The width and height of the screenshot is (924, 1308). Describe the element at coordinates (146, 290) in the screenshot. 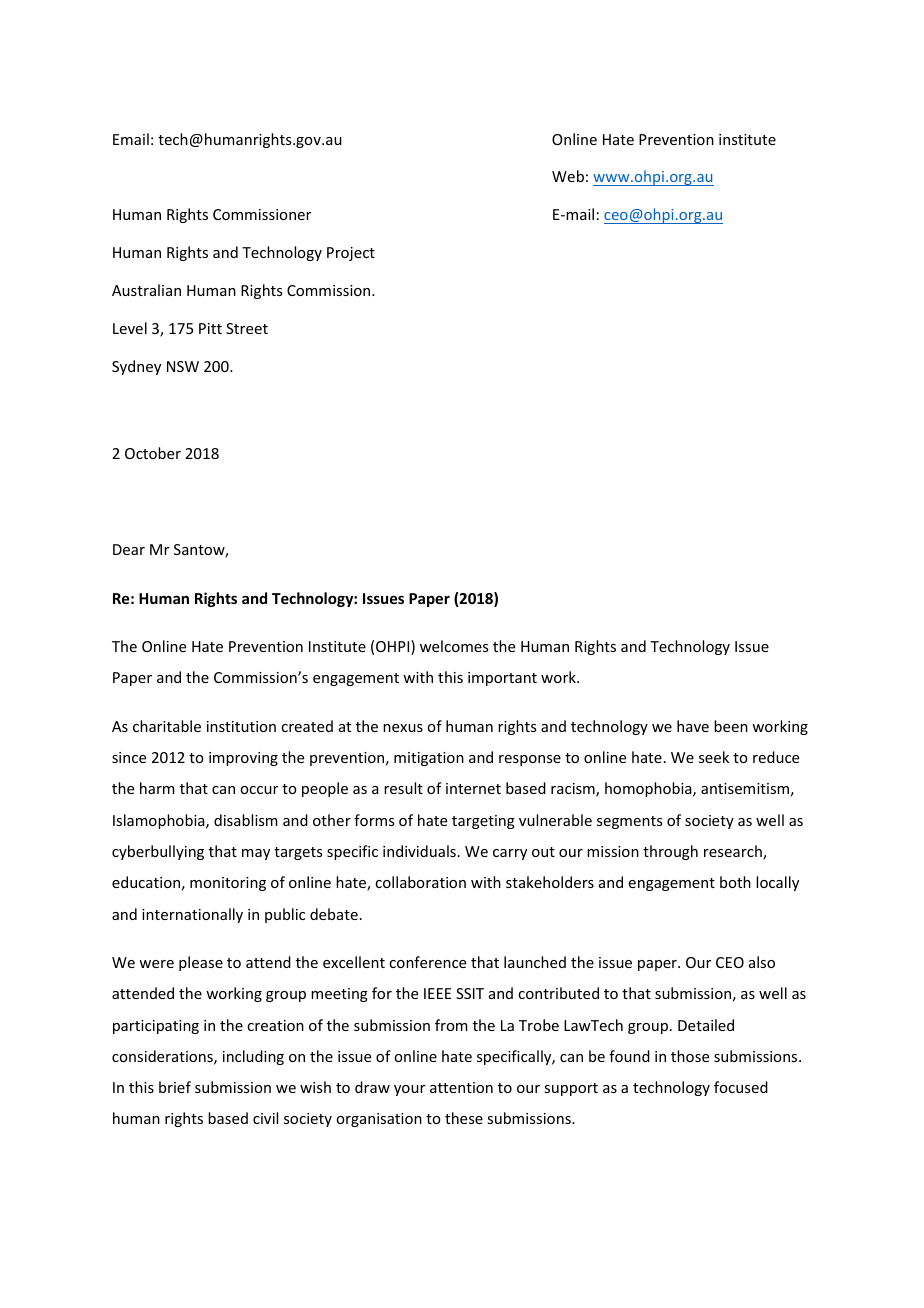

I see `Australian` at that location.
